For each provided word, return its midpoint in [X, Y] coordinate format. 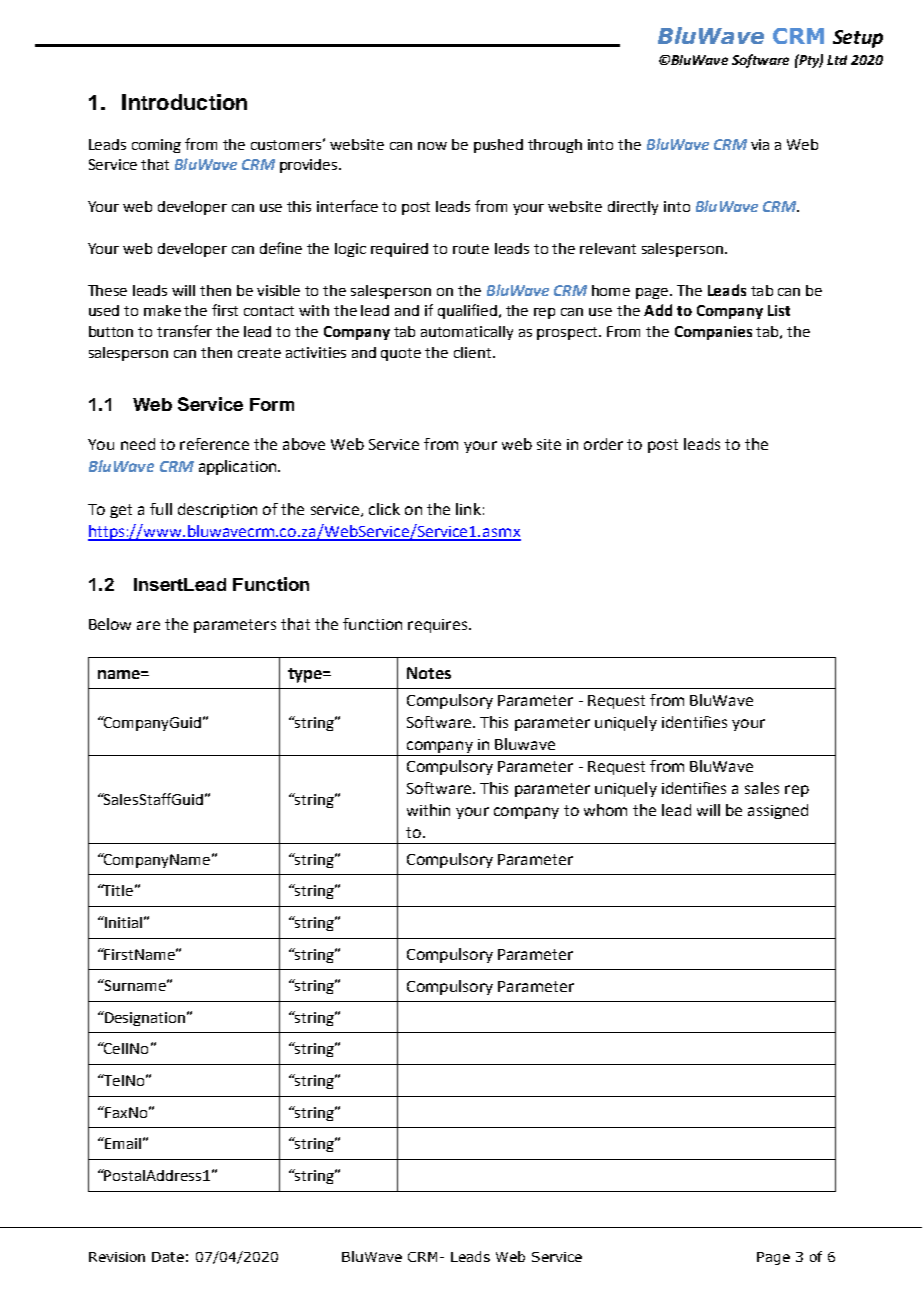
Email [122, 1143]
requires [437, 626]
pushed [498, 146]
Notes [429, 673]
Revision [117, 1257]
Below [110, 624]
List [779, 310]
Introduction [184, 102]
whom [605, 810]
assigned [778, 811]
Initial [122, 922]
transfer [184, 331]
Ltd [837, 60]
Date [168, 1257]
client [474, 352]
